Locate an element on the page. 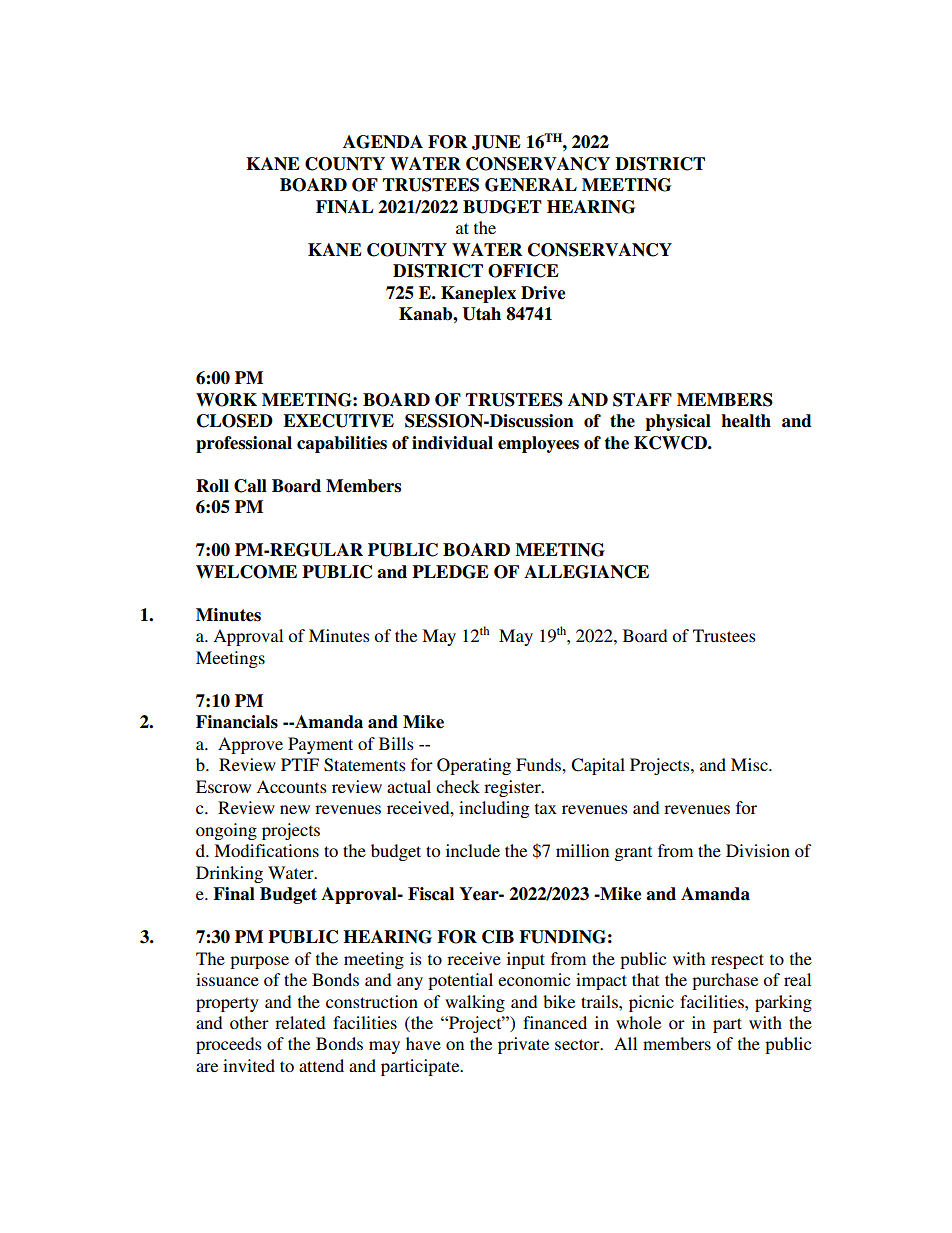 This page has width=952, height=1233. AGENDA is located at coordinates (383, 142).
